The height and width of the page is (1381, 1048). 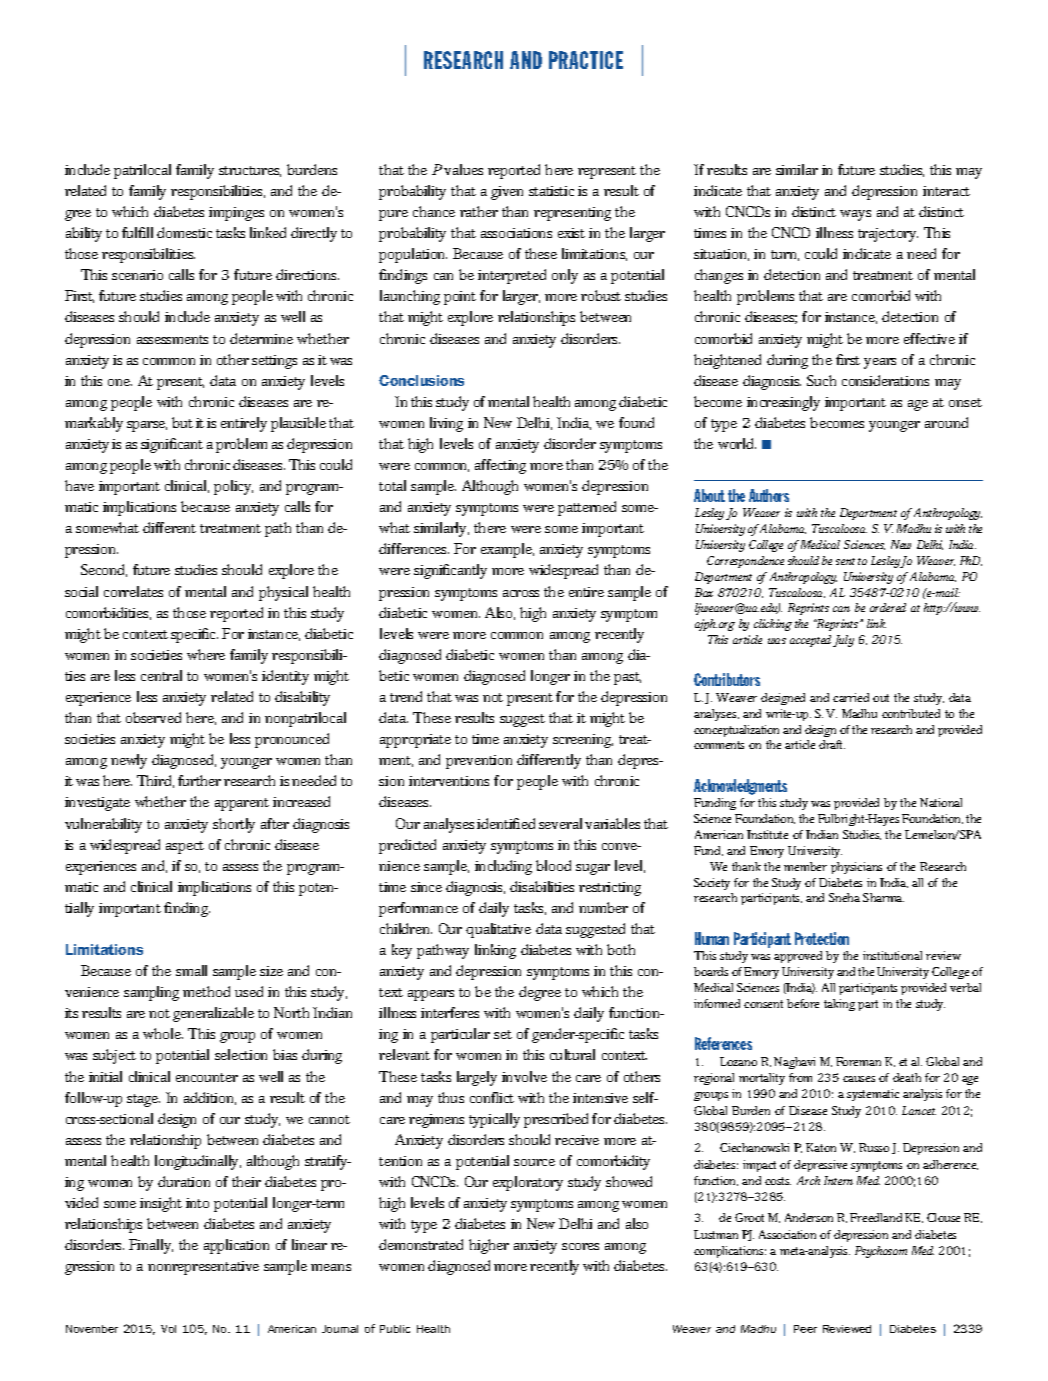 I want to click on scores, so click(x=580, y=1246).
